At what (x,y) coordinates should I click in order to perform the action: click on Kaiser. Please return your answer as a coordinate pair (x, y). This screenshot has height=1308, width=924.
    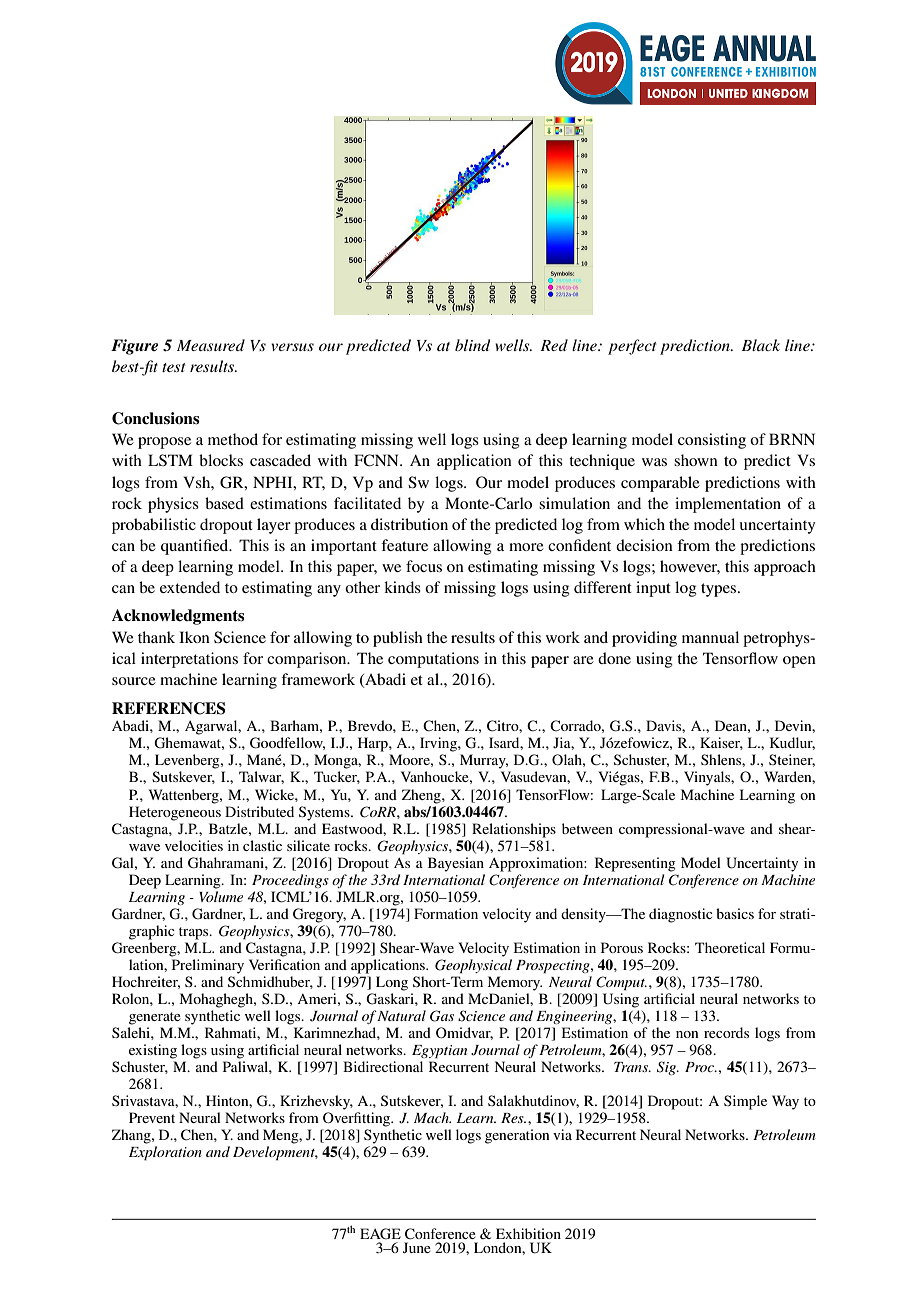
    Looking at the image, I should click on (721, 743).
